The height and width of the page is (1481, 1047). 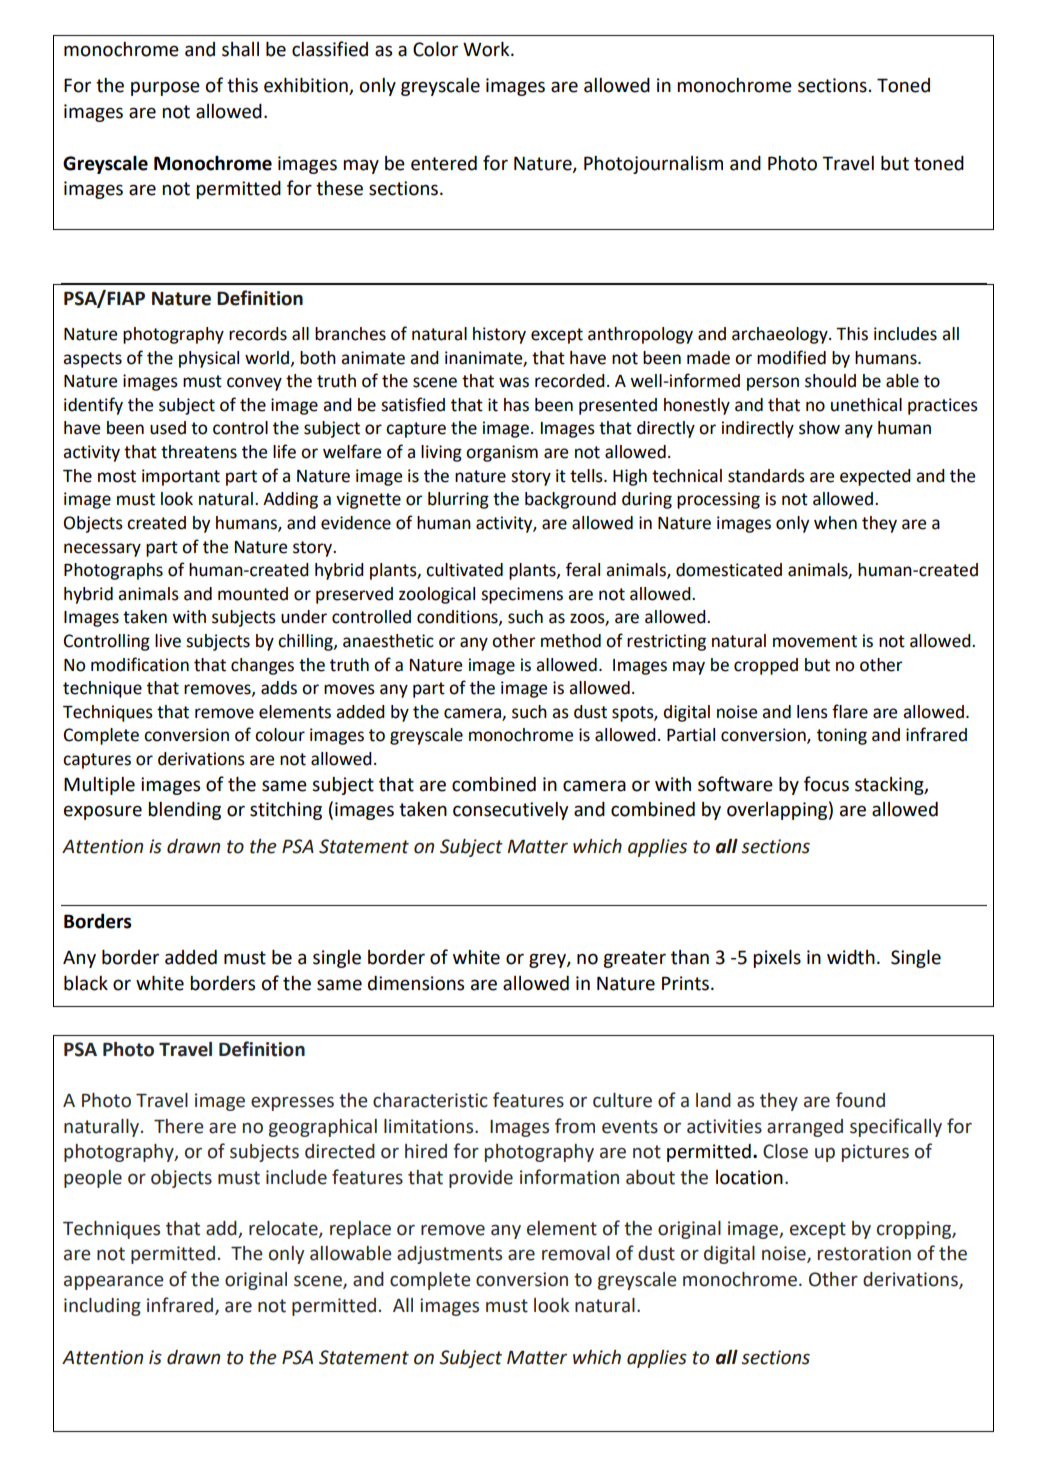 What do you see at coordinates (851, 957) in the page?
I see `width` at bounding box center [851, 957].
